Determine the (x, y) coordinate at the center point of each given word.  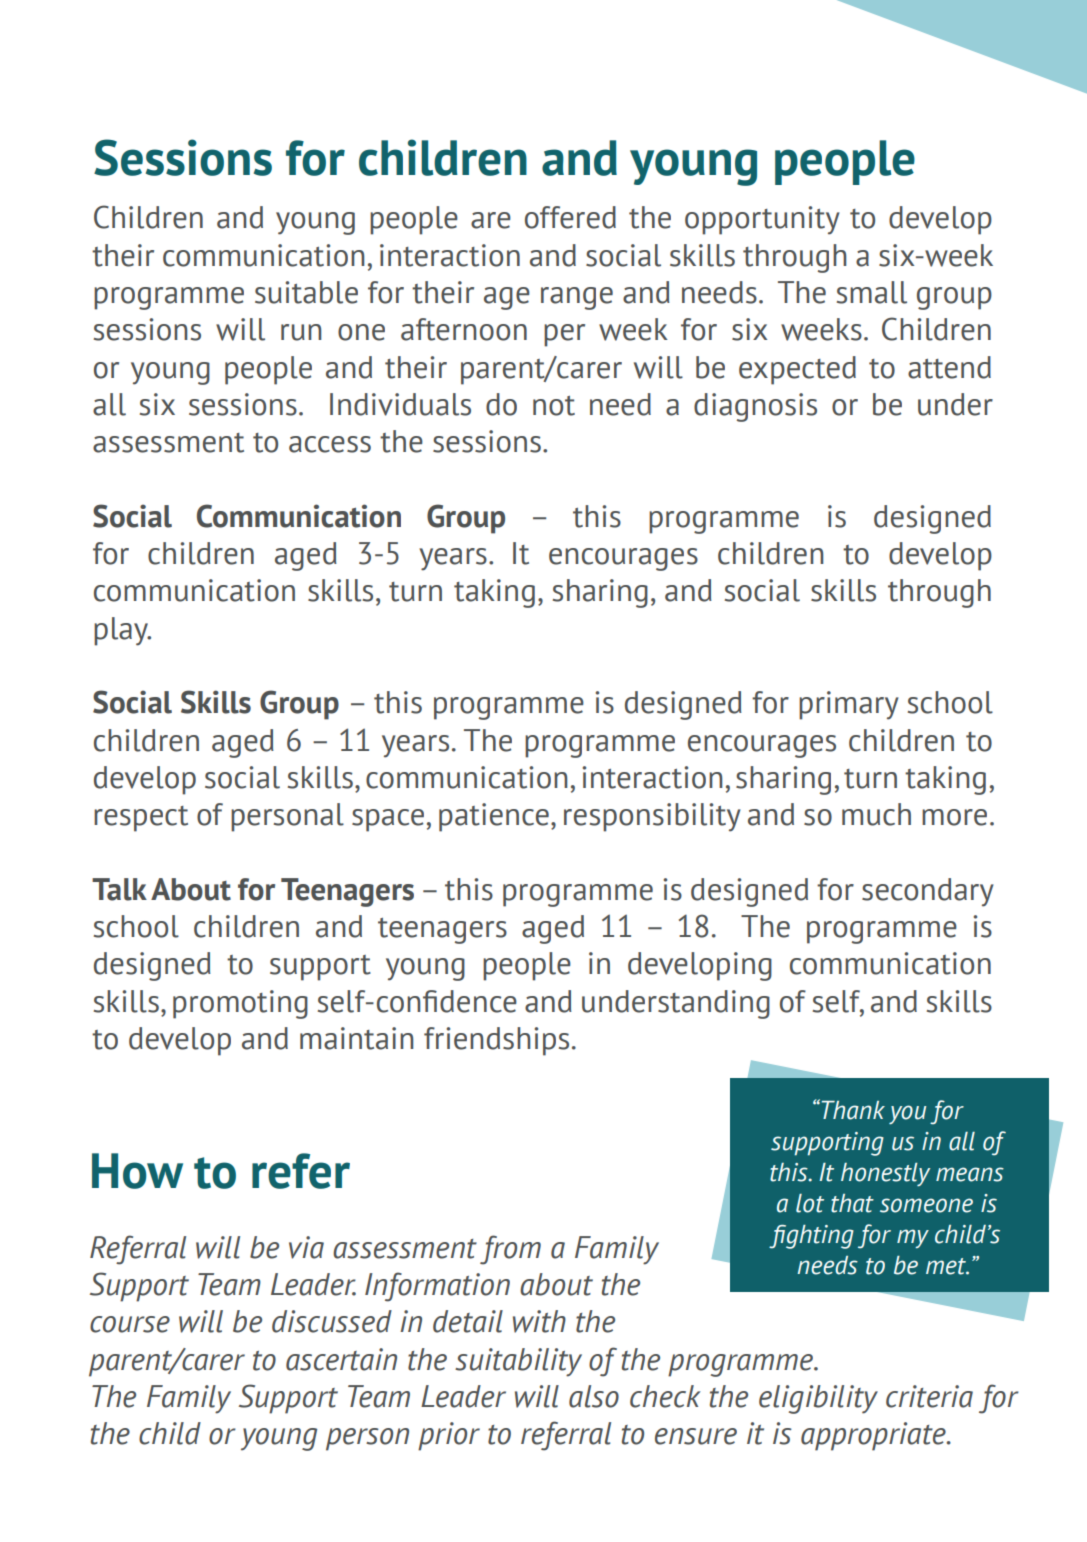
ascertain (341, 1359)
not (554, 406)
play (122, 631)
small (872, 292)
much (876, 814)
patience (494, 817)
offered (570, 217)
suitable (306, 292)
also (594, 1396)
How (137, 1171)
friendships (496, 1041)
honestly (885, 1174)
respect (141, 819)
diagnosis (755, 407)
